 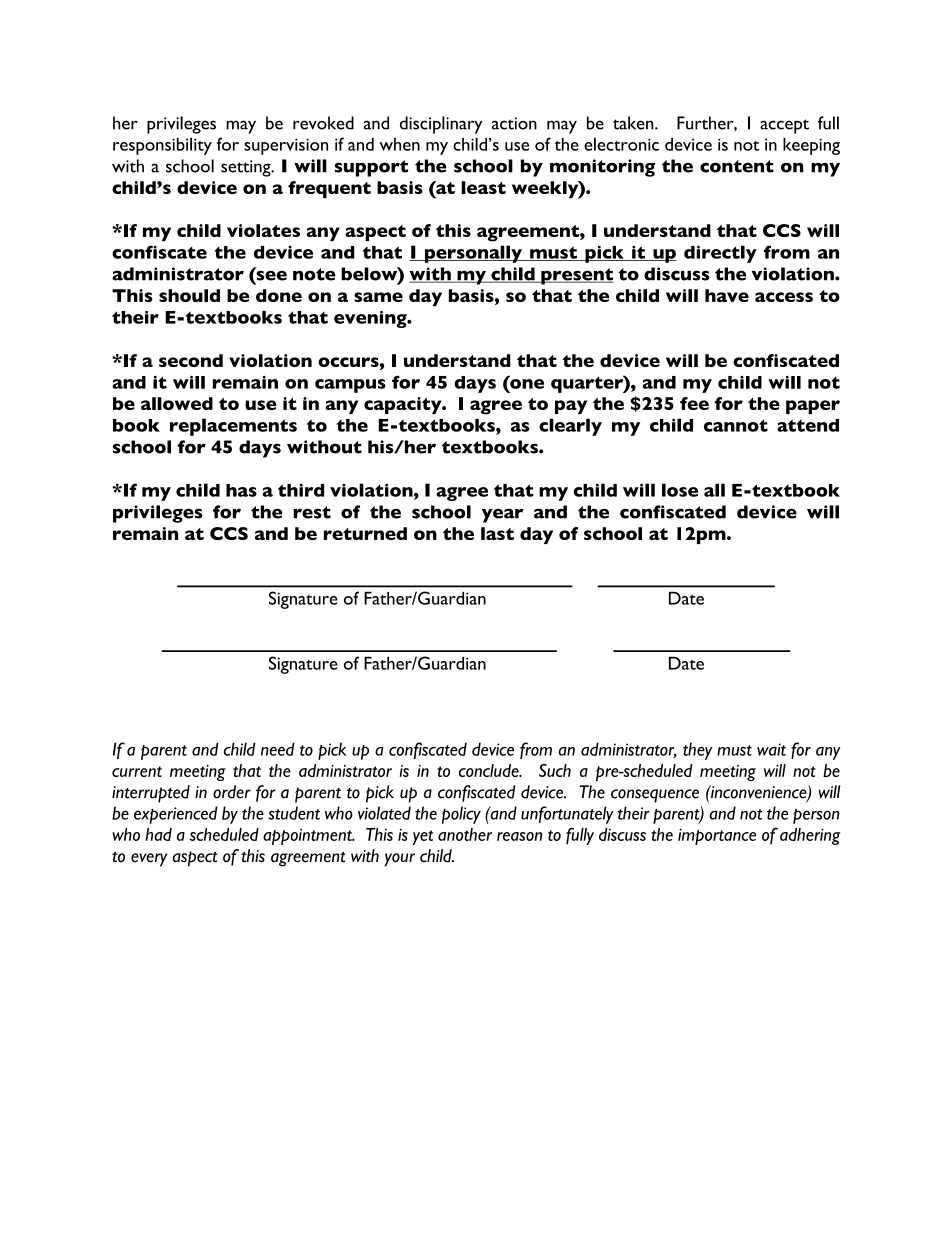 What do you see at coordinates (503, 515) in the image?
I see `year` at bounding box center [503, 515].
